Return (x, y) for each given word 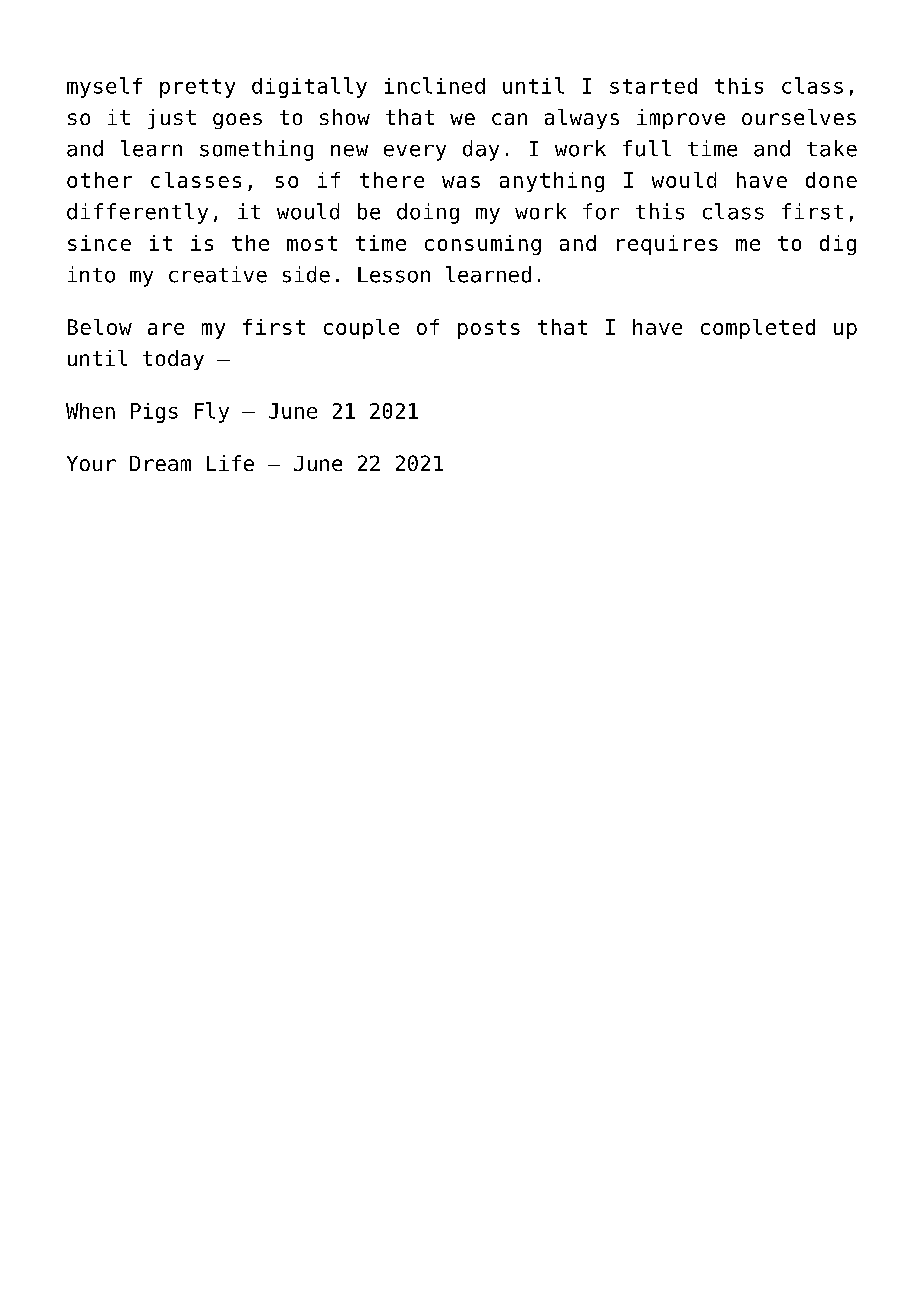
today (173, 360)
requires (667, 245)
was (461, 182)
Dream (160, 463)
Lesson (394, 275)
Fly (212, 412)
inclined (435, 85)
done (831, 180)
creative (218, 274)
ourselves (799, 117)
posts (489, 329)
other (99, 180)
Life (230, 463)
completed (758, 329)
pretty (197, 88)
